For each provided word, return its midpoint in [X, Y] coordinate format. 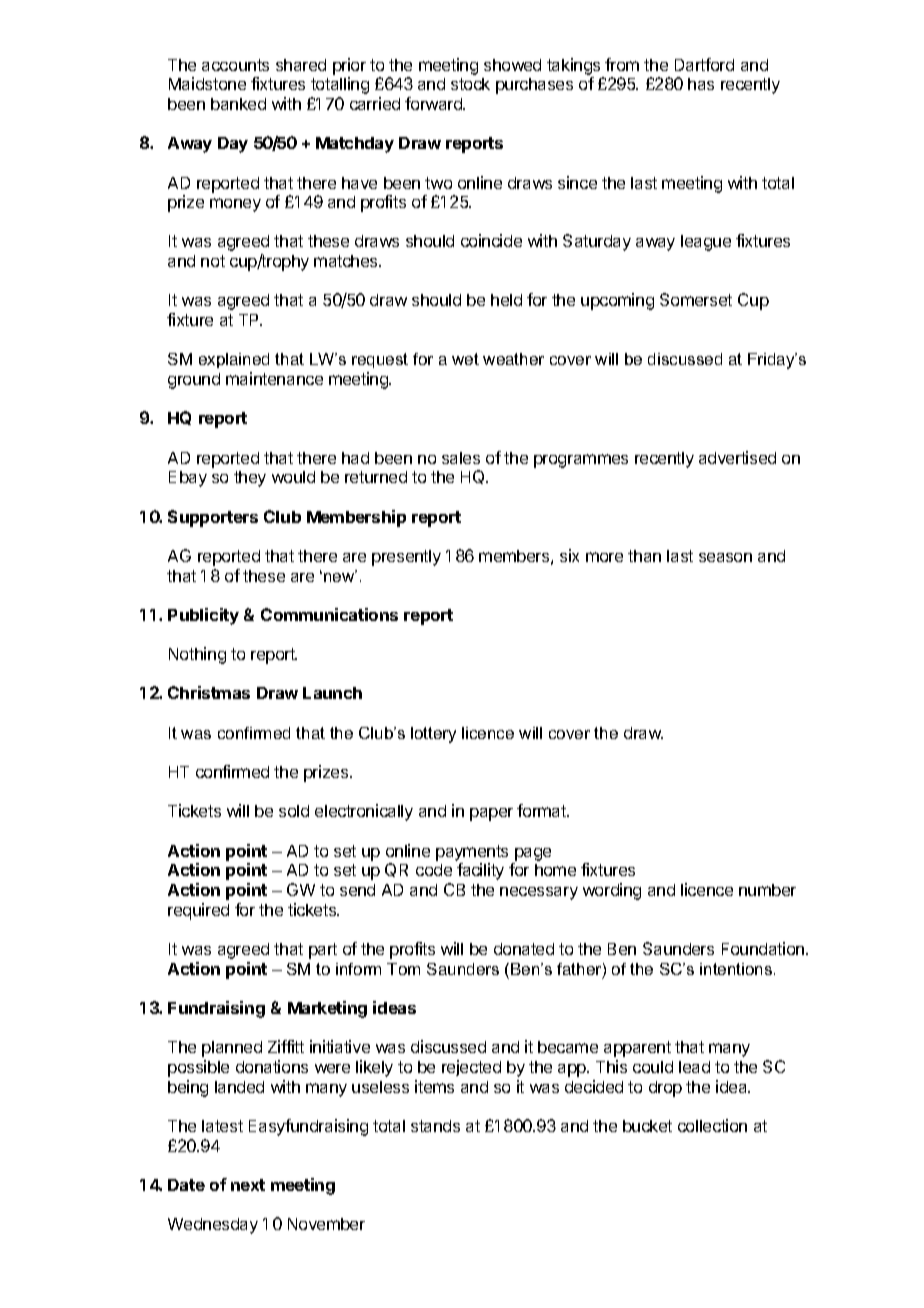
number [767, 890]
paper [491, 814]
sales [461, 458]
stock [470, 84]
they [250, 479]
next [248, 1185]
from [622, 64]
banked [238, 104]
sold [294, 811]
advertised [737, 457]
